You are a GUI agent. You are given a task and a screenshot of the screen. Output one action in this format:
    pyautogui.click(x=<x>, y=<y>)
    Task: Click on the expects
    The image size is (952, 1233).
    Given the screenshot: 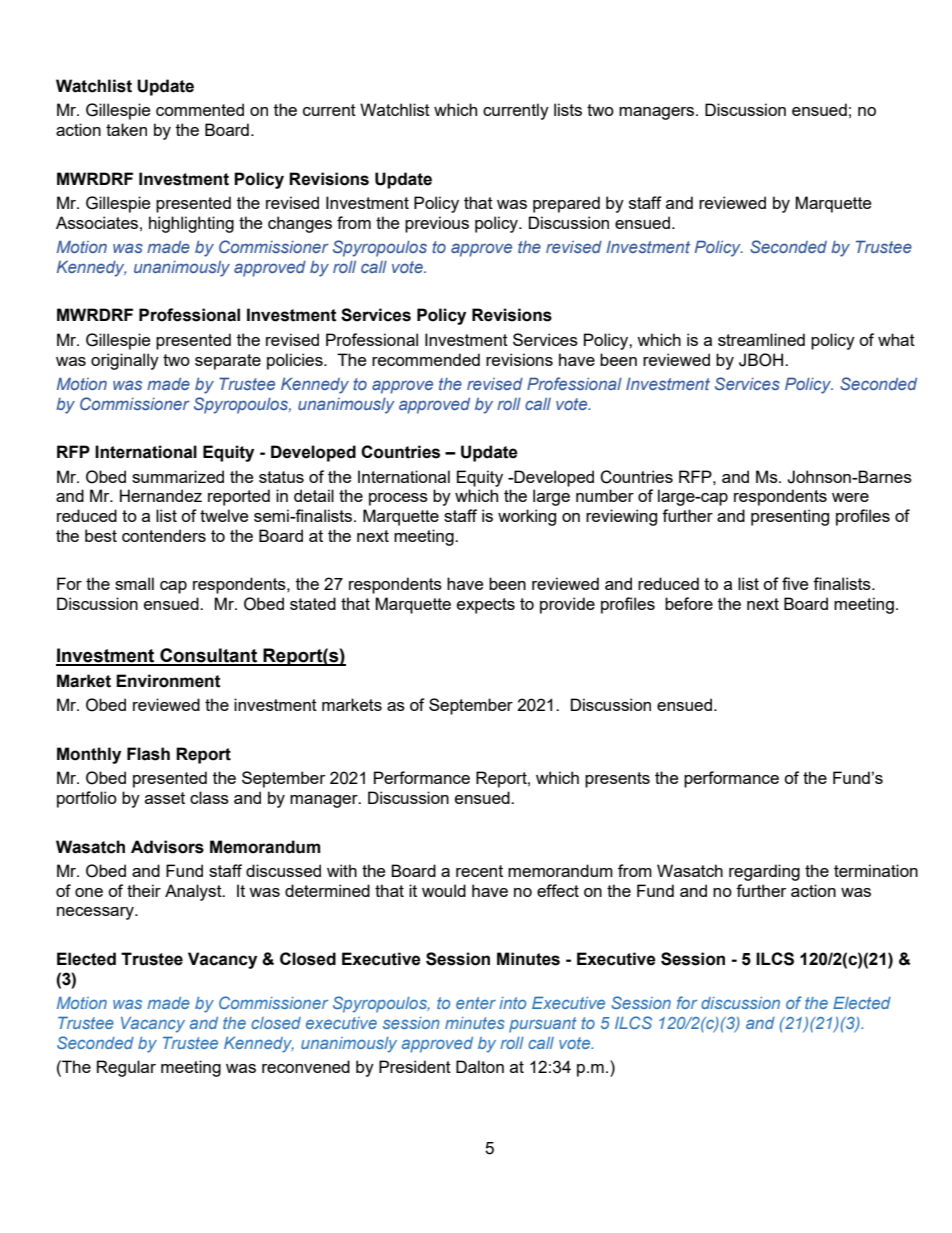 What is the action you would take?
    pyautogui.click(x=486, y=606)
